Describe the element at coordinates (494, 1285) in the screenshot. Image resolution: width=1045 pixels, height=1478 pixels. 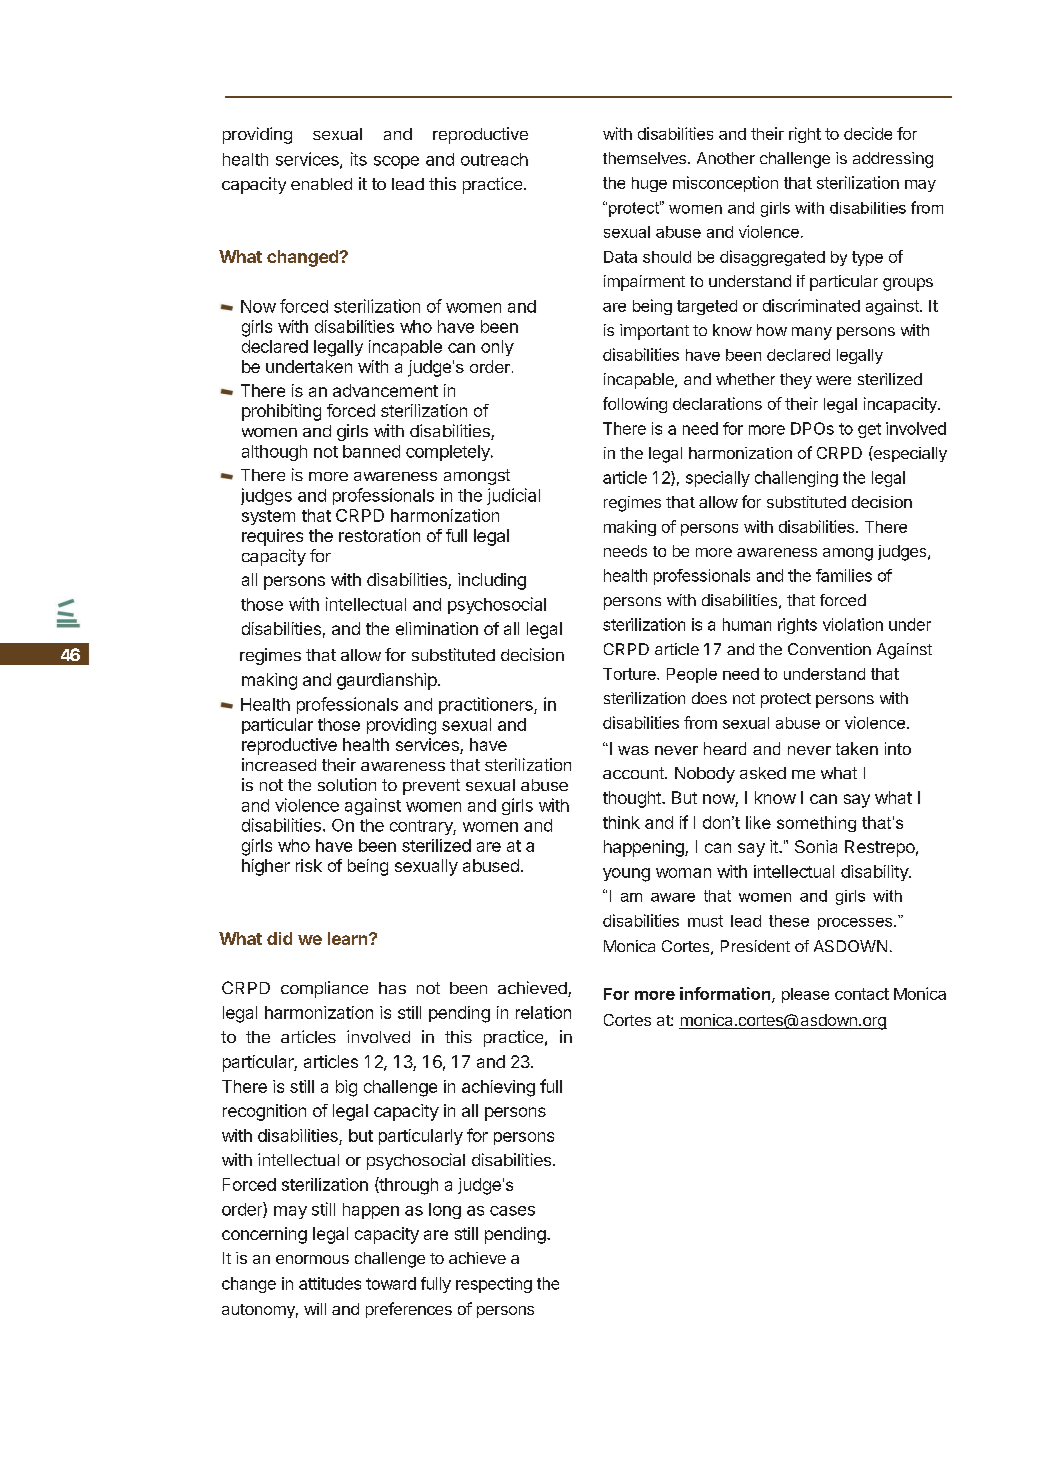
I see `respecting` at that location.
